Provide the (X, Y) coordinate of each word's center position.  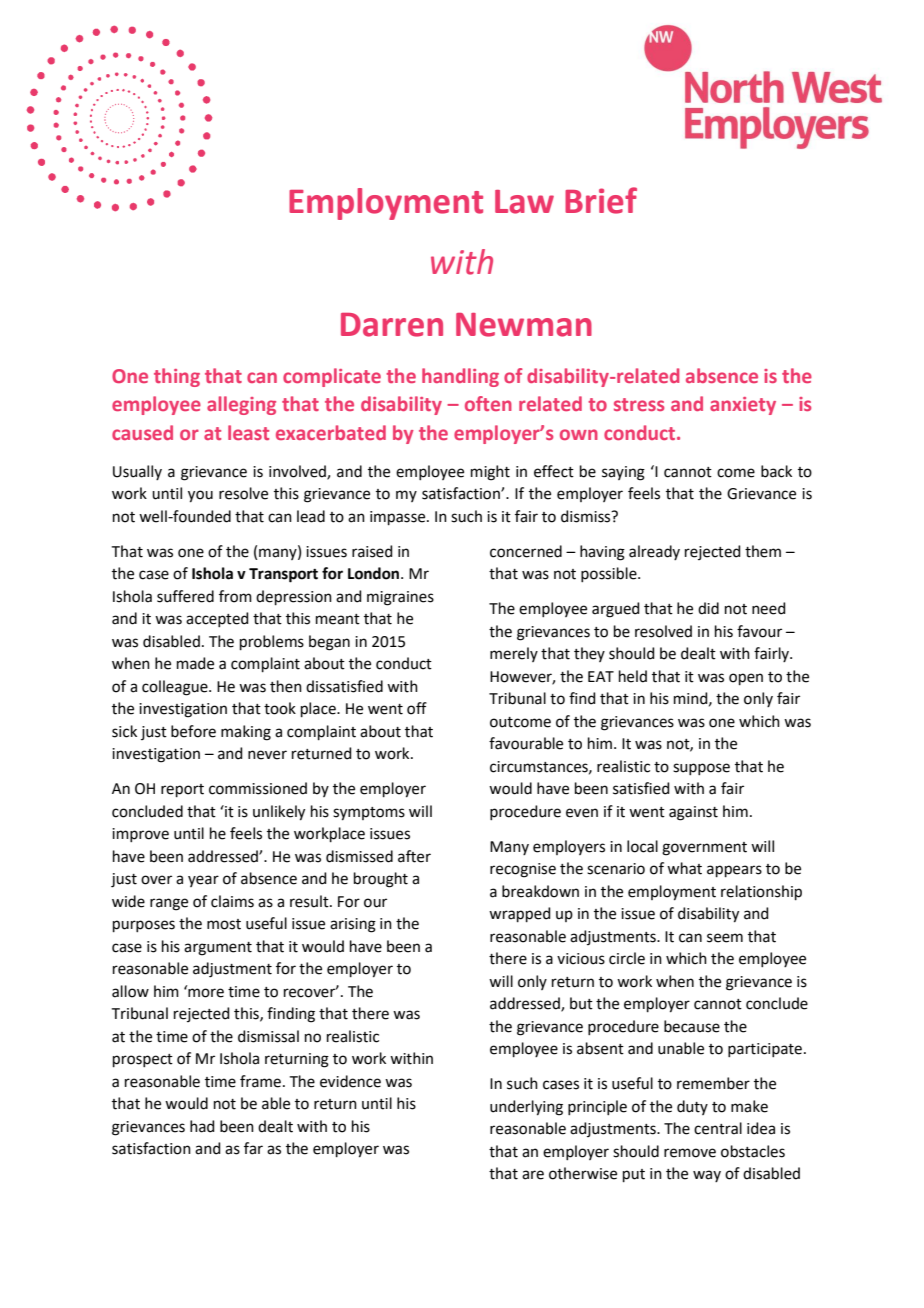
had (202, 1126)
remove (690, 1153)
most (224, 924)
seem (725, 938)
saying (623, 473)
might (490, 473)
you (200, 496)
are (533, 1175)
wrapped (520, 914)
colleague (176, 688)
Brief (601, 200)
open (746, 679)
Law (524, 202)
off (417, 708)
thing (177, 377)
